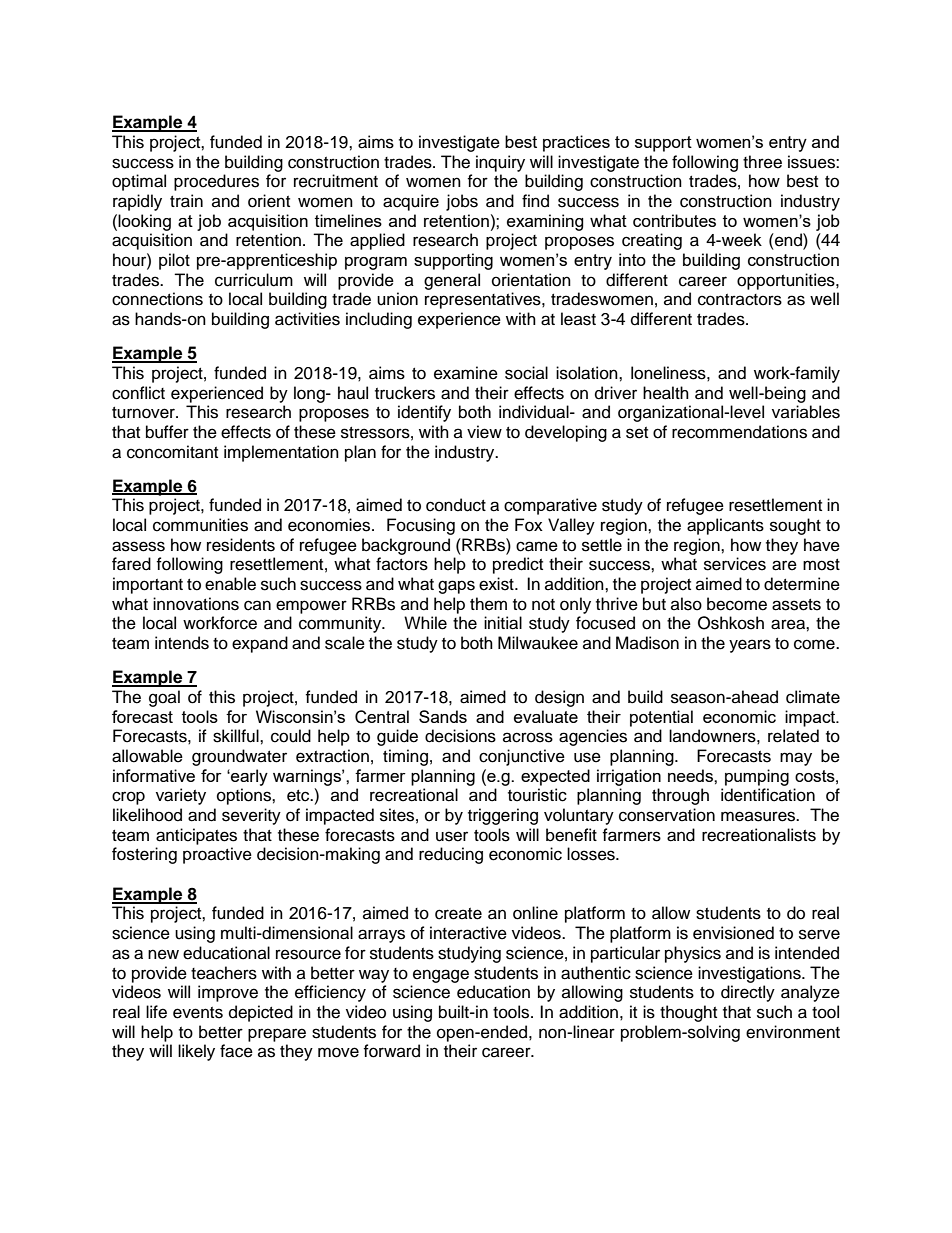  I want to click on services, so click(735, 564).
